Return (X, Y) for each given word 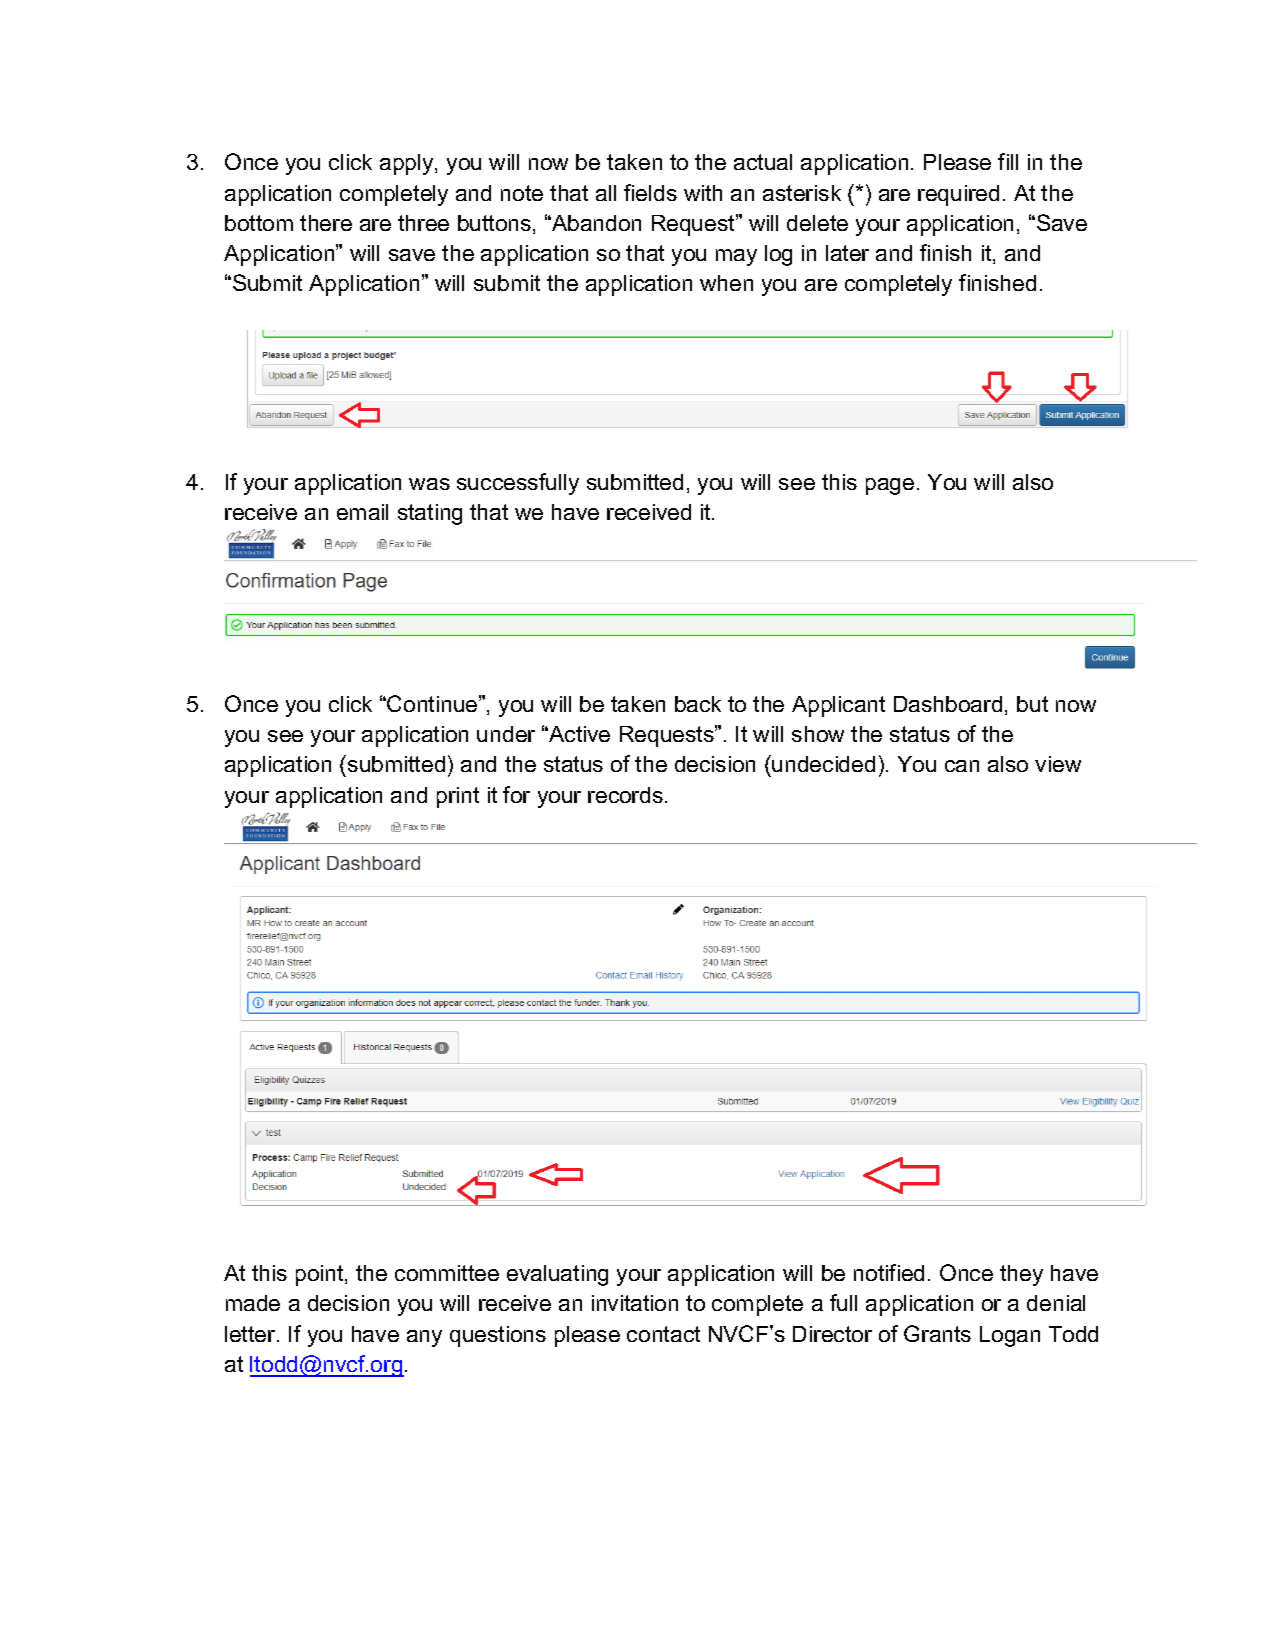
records (625, 795)
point (321, 1275)
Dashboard (948, 704)
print (458, 797)
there (326, 223)
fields (650, 192)
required (958, 195)
